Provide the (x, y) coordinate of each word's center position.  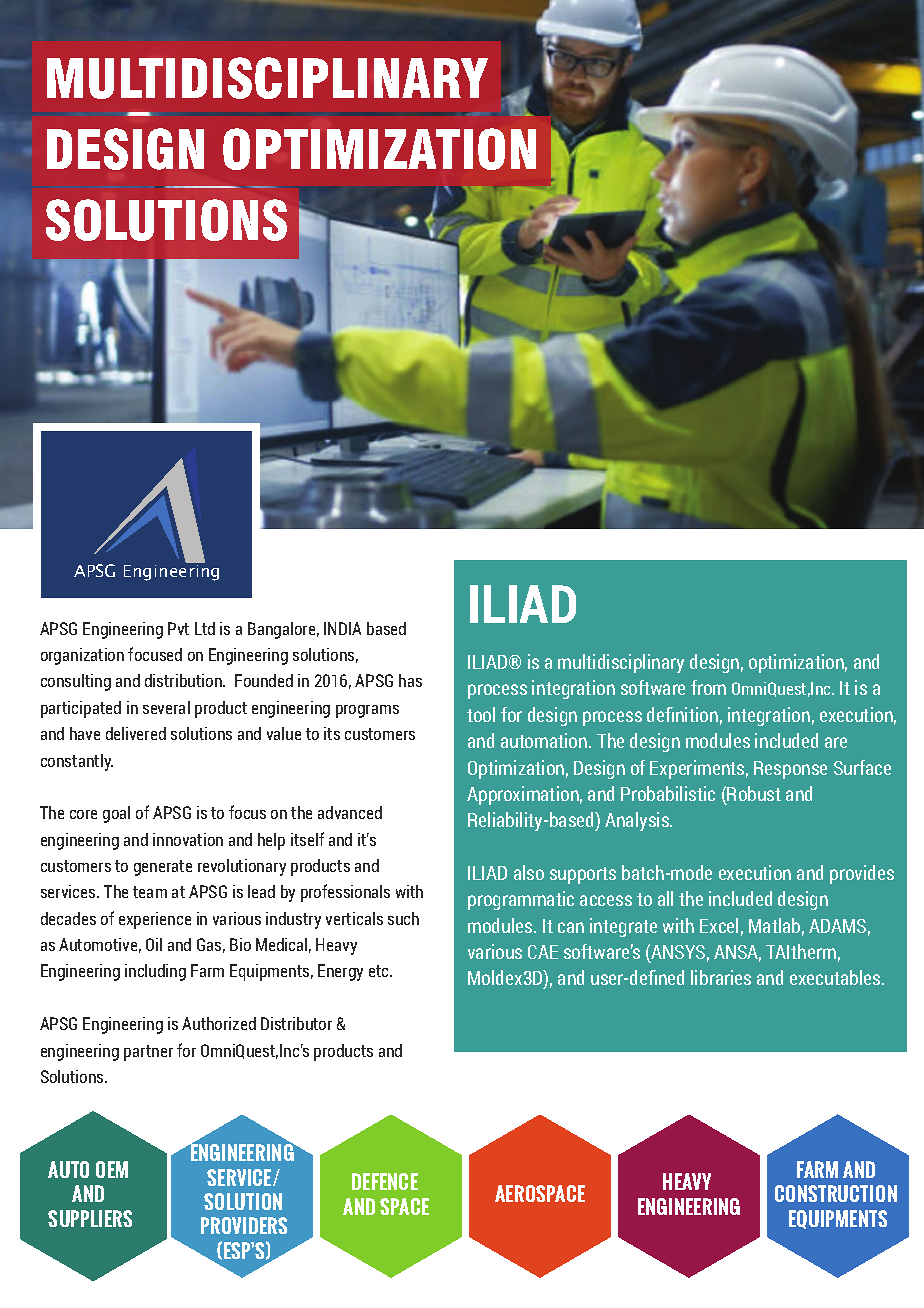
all (665, 898)
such (403, 918)
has (410, 680)
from (708, 687)
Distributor (296, 1023)
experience (155, 920)
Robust (754, 793)
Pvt (178, 628)
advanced (350, 812)
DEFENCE (385, 1181)
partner (148, 1053)
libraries (721, 977)
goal (116, 814)
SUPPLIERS (90, 1218)
